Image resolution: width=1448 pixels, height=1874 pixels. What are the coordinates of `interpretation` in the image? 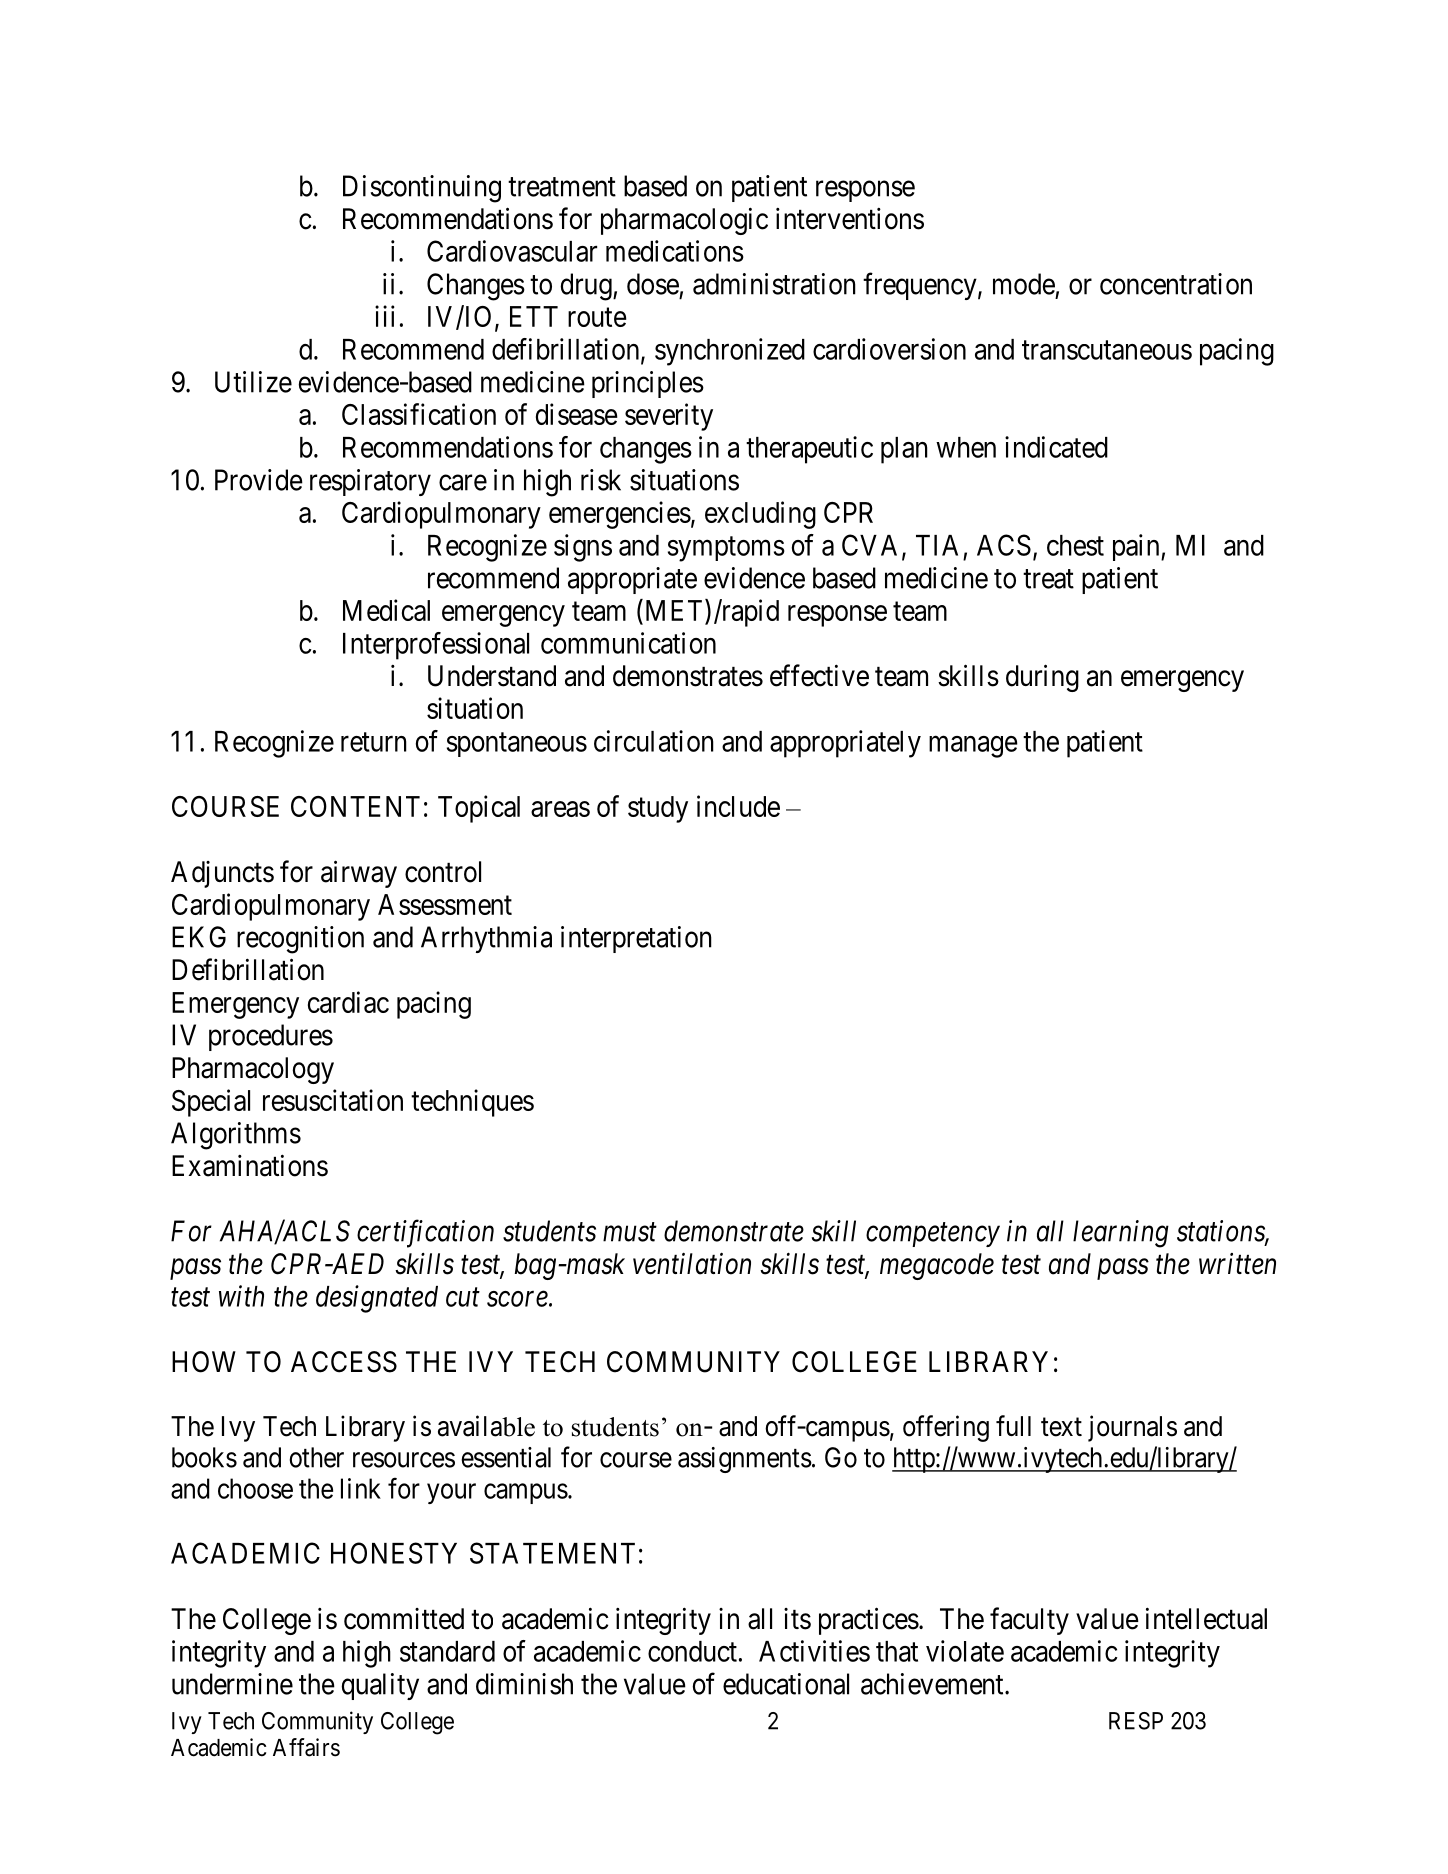 It's located at (636, 939).
